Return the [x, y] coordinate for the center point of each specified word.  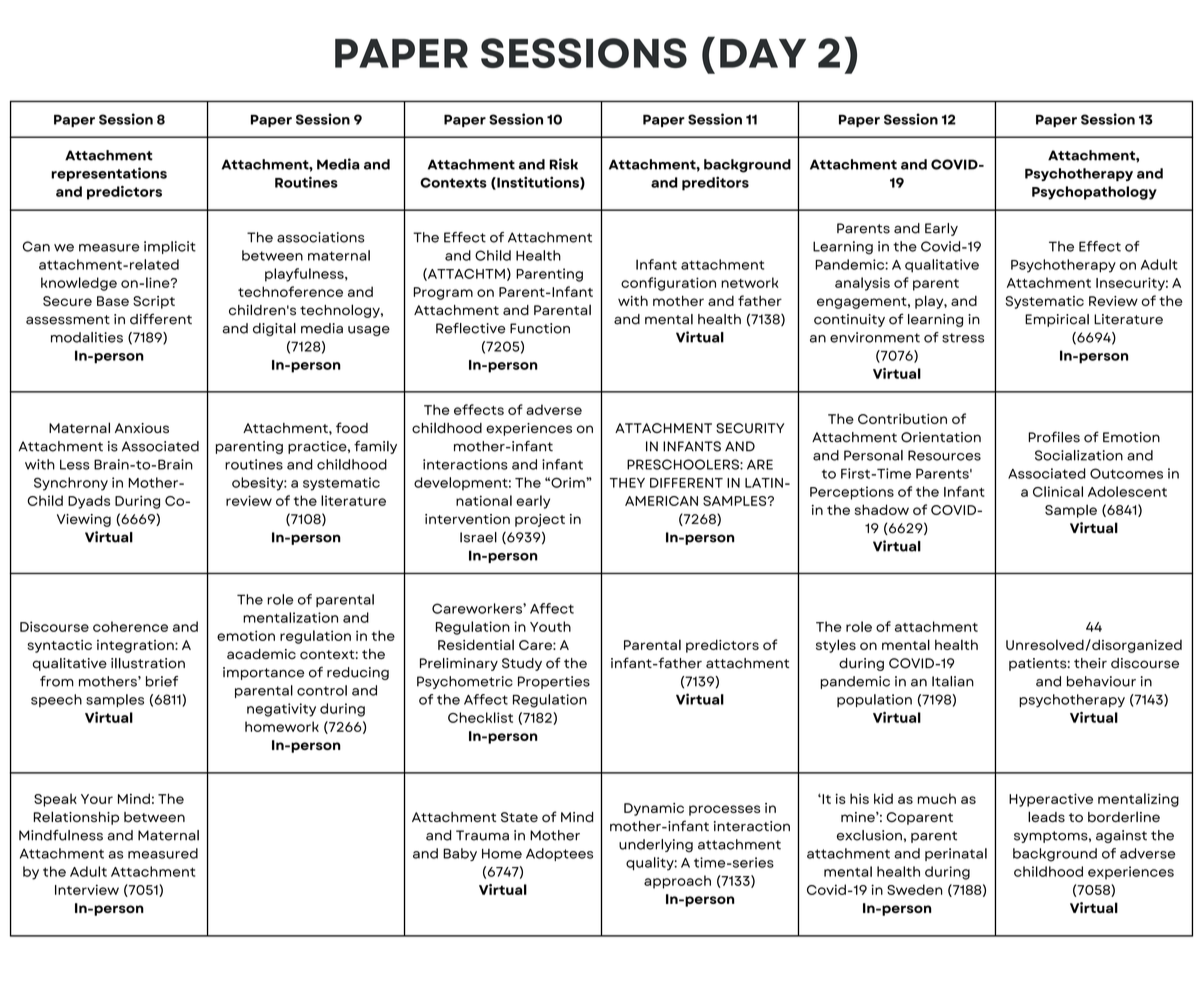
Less [75, 464]
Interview [87, 889]
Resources [944, 455]
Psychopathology [1094, 193]
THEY [627, 483]
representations [109, 174]
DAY [763, 53]
